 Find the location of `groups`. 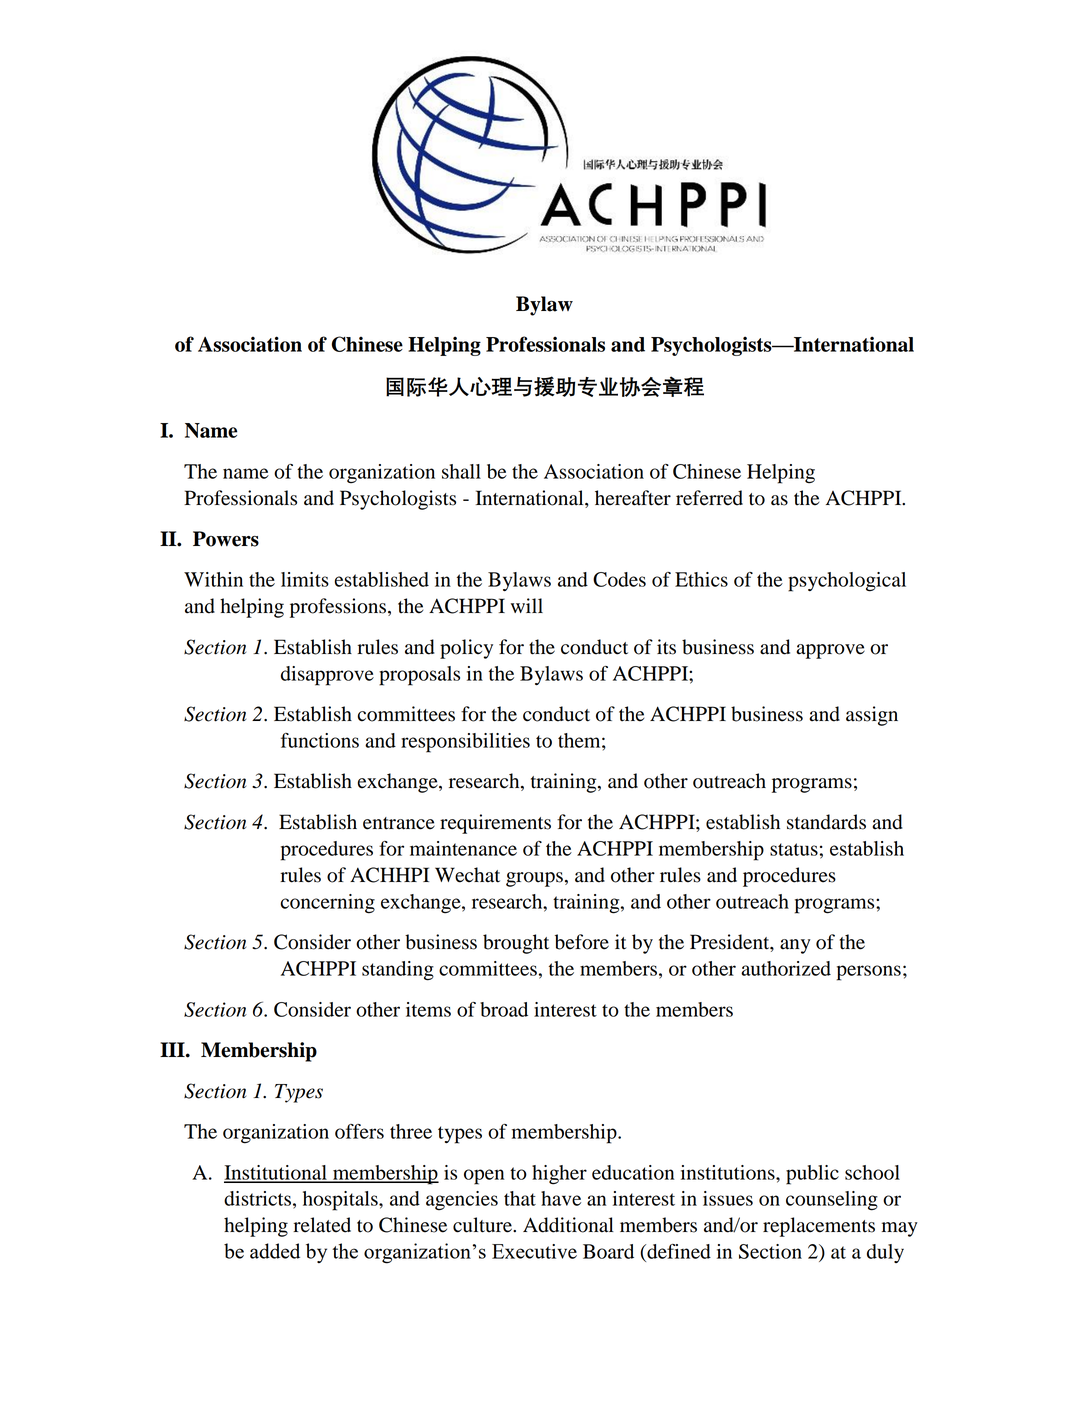

groups is located at coordinates (534, 879).
